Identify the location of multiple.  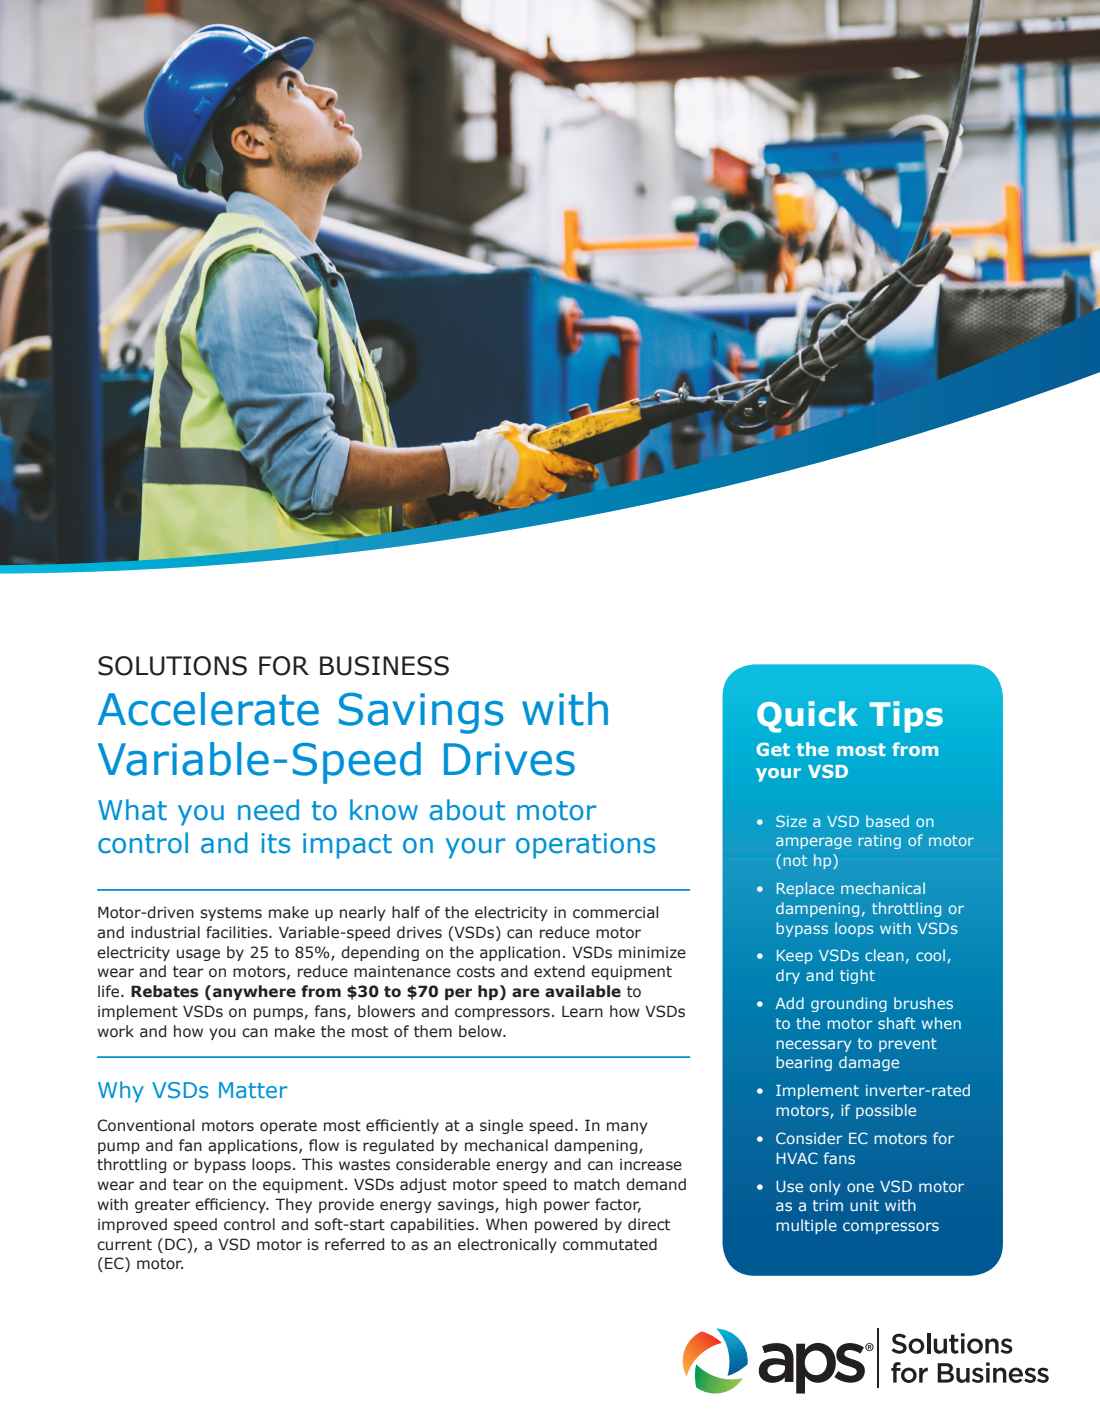
(806, 1226).
